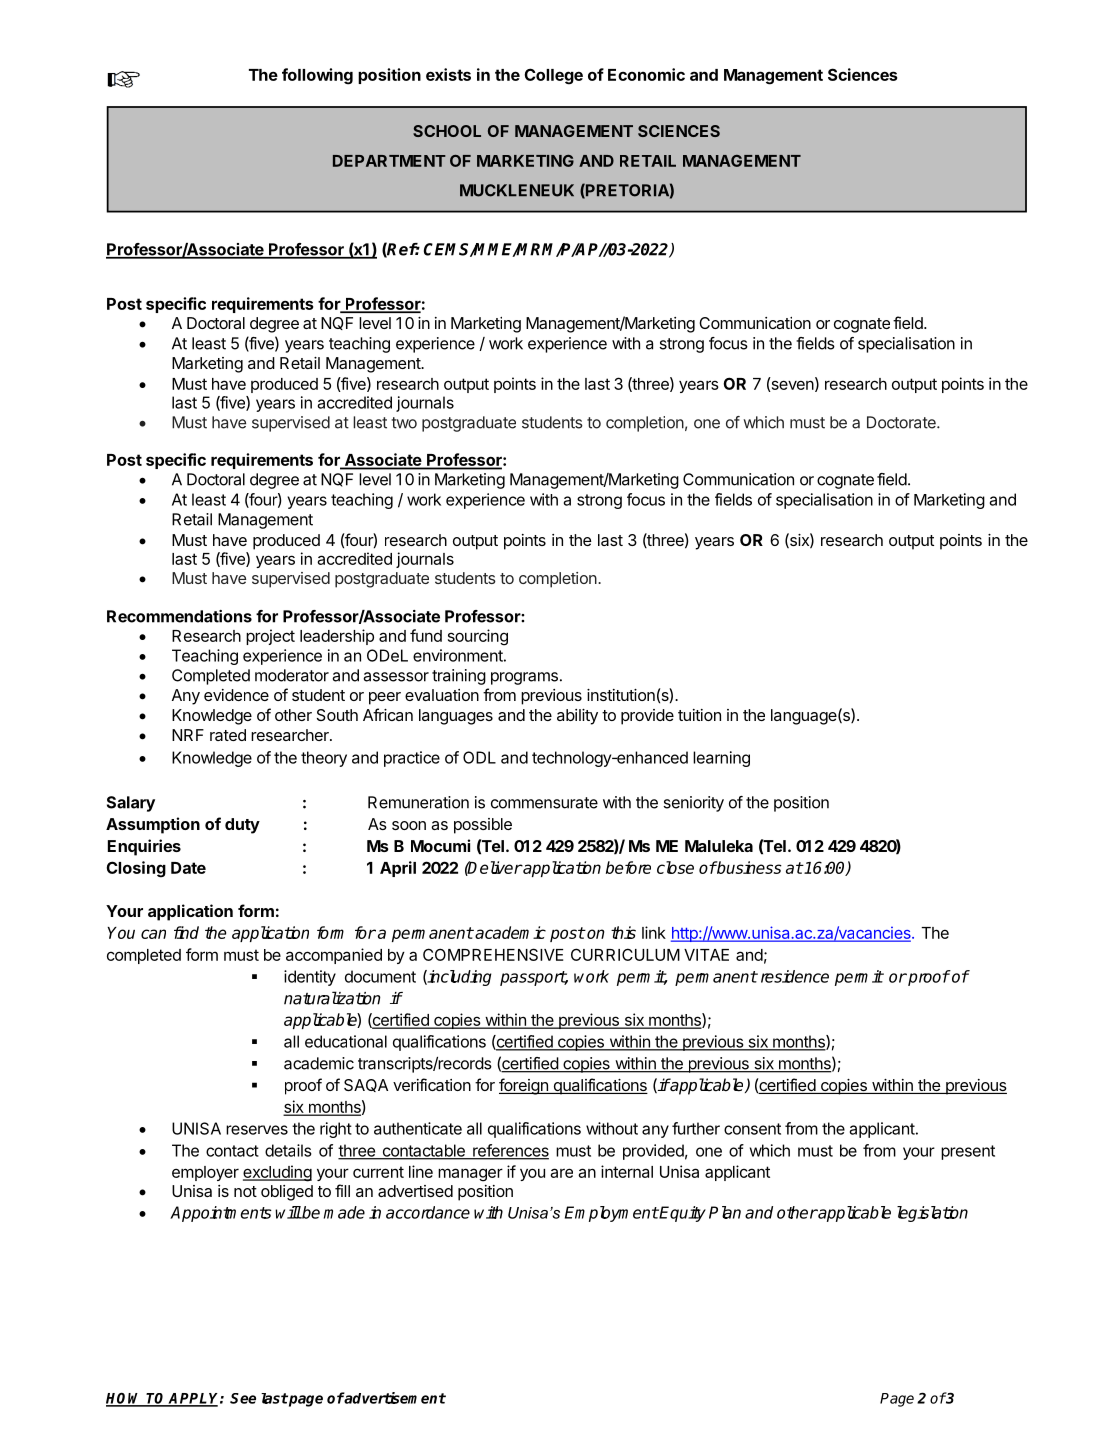 The height and width of the page is (1436, 1109). I want to click on ability, so click(577, 717).
